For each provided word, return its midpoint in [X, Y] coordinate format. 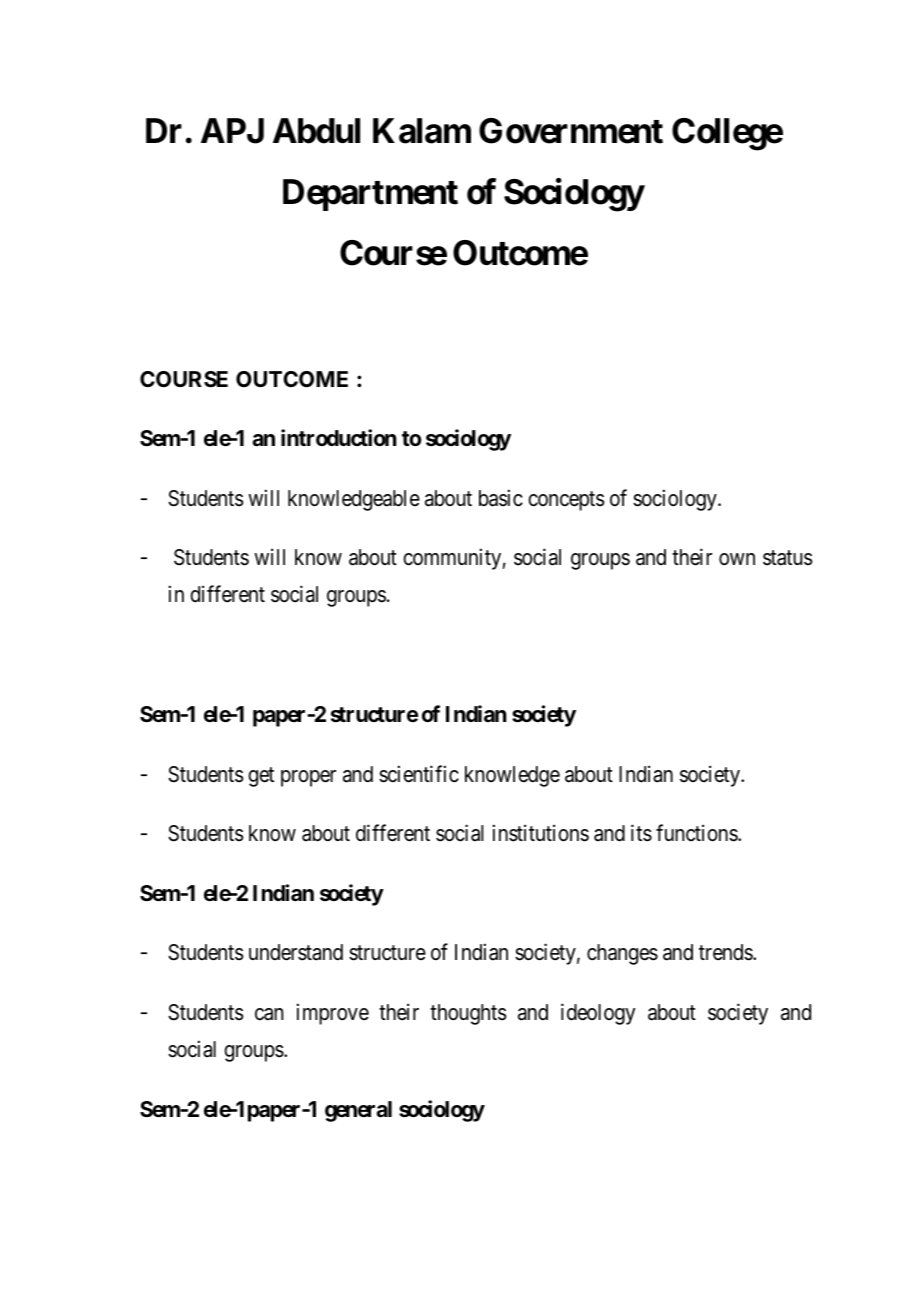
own [737, 559]
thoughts [468, 1014]
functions [697, 833]
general [358, 1111]
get [261, 777]
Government [571, 131]
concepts [566, 501]
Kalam [422, 131]
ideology [598, 1014]
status [788, 558]
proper [308, 778]
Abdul [316, 131]
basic [501, 498]
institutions [541, 833]
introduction [339, 437]
